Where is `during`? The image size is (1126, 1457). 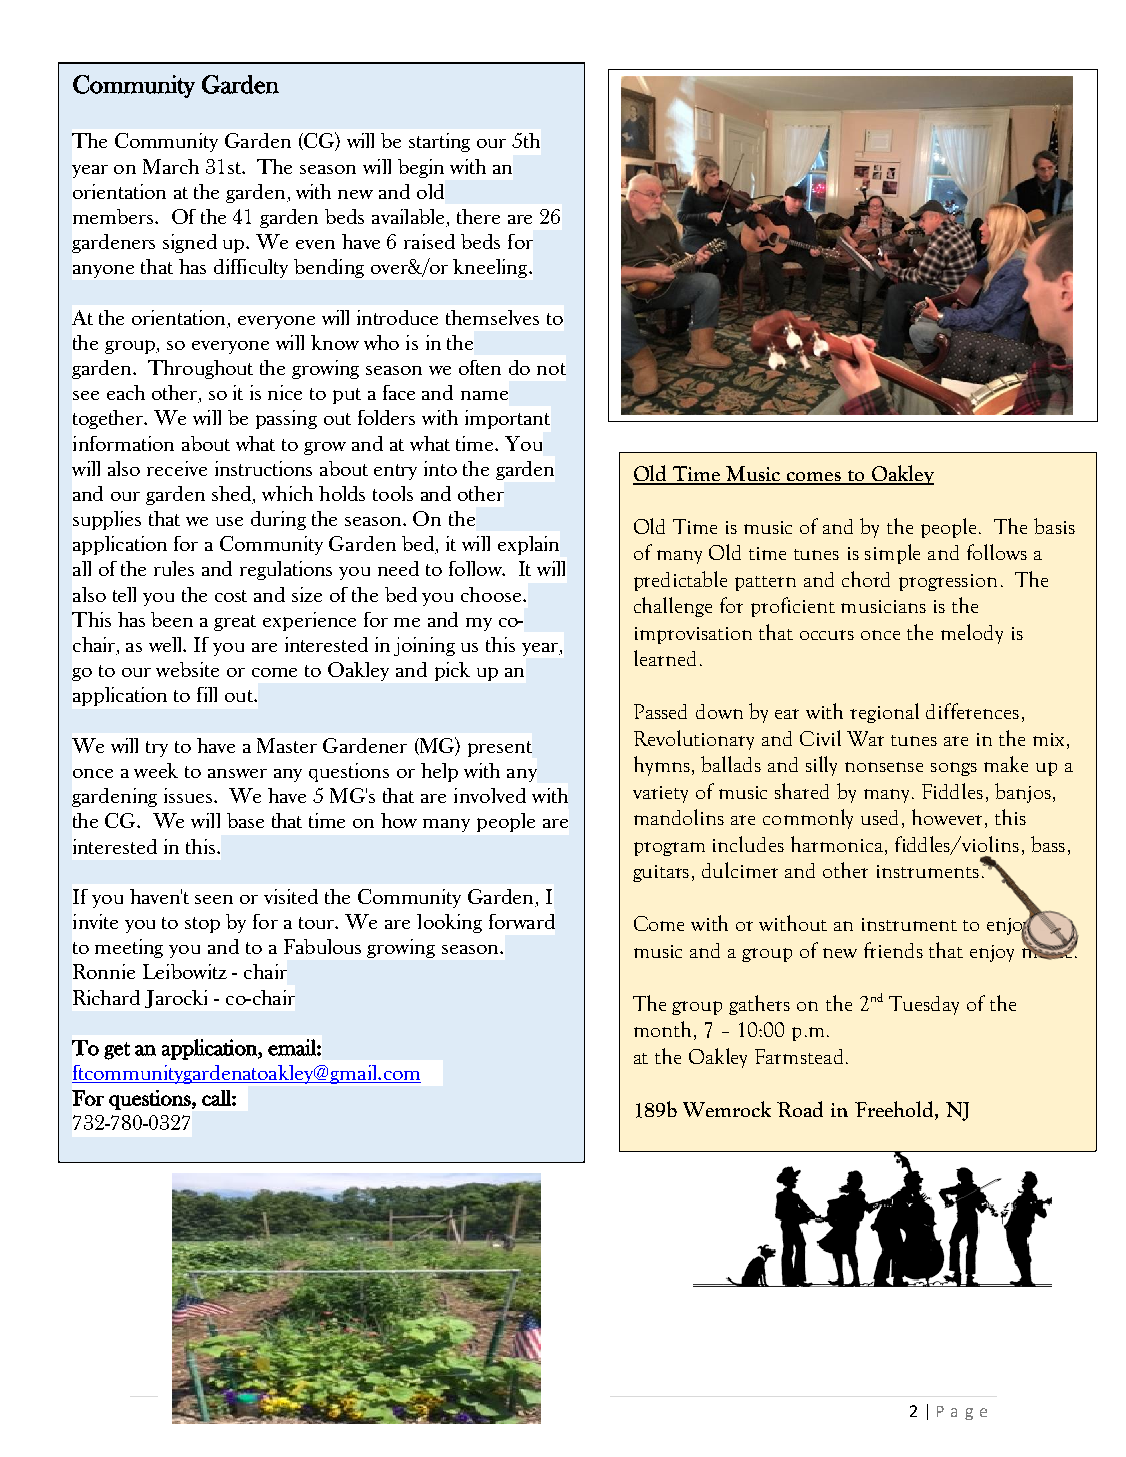 during is located at coordinates (278, 520).
